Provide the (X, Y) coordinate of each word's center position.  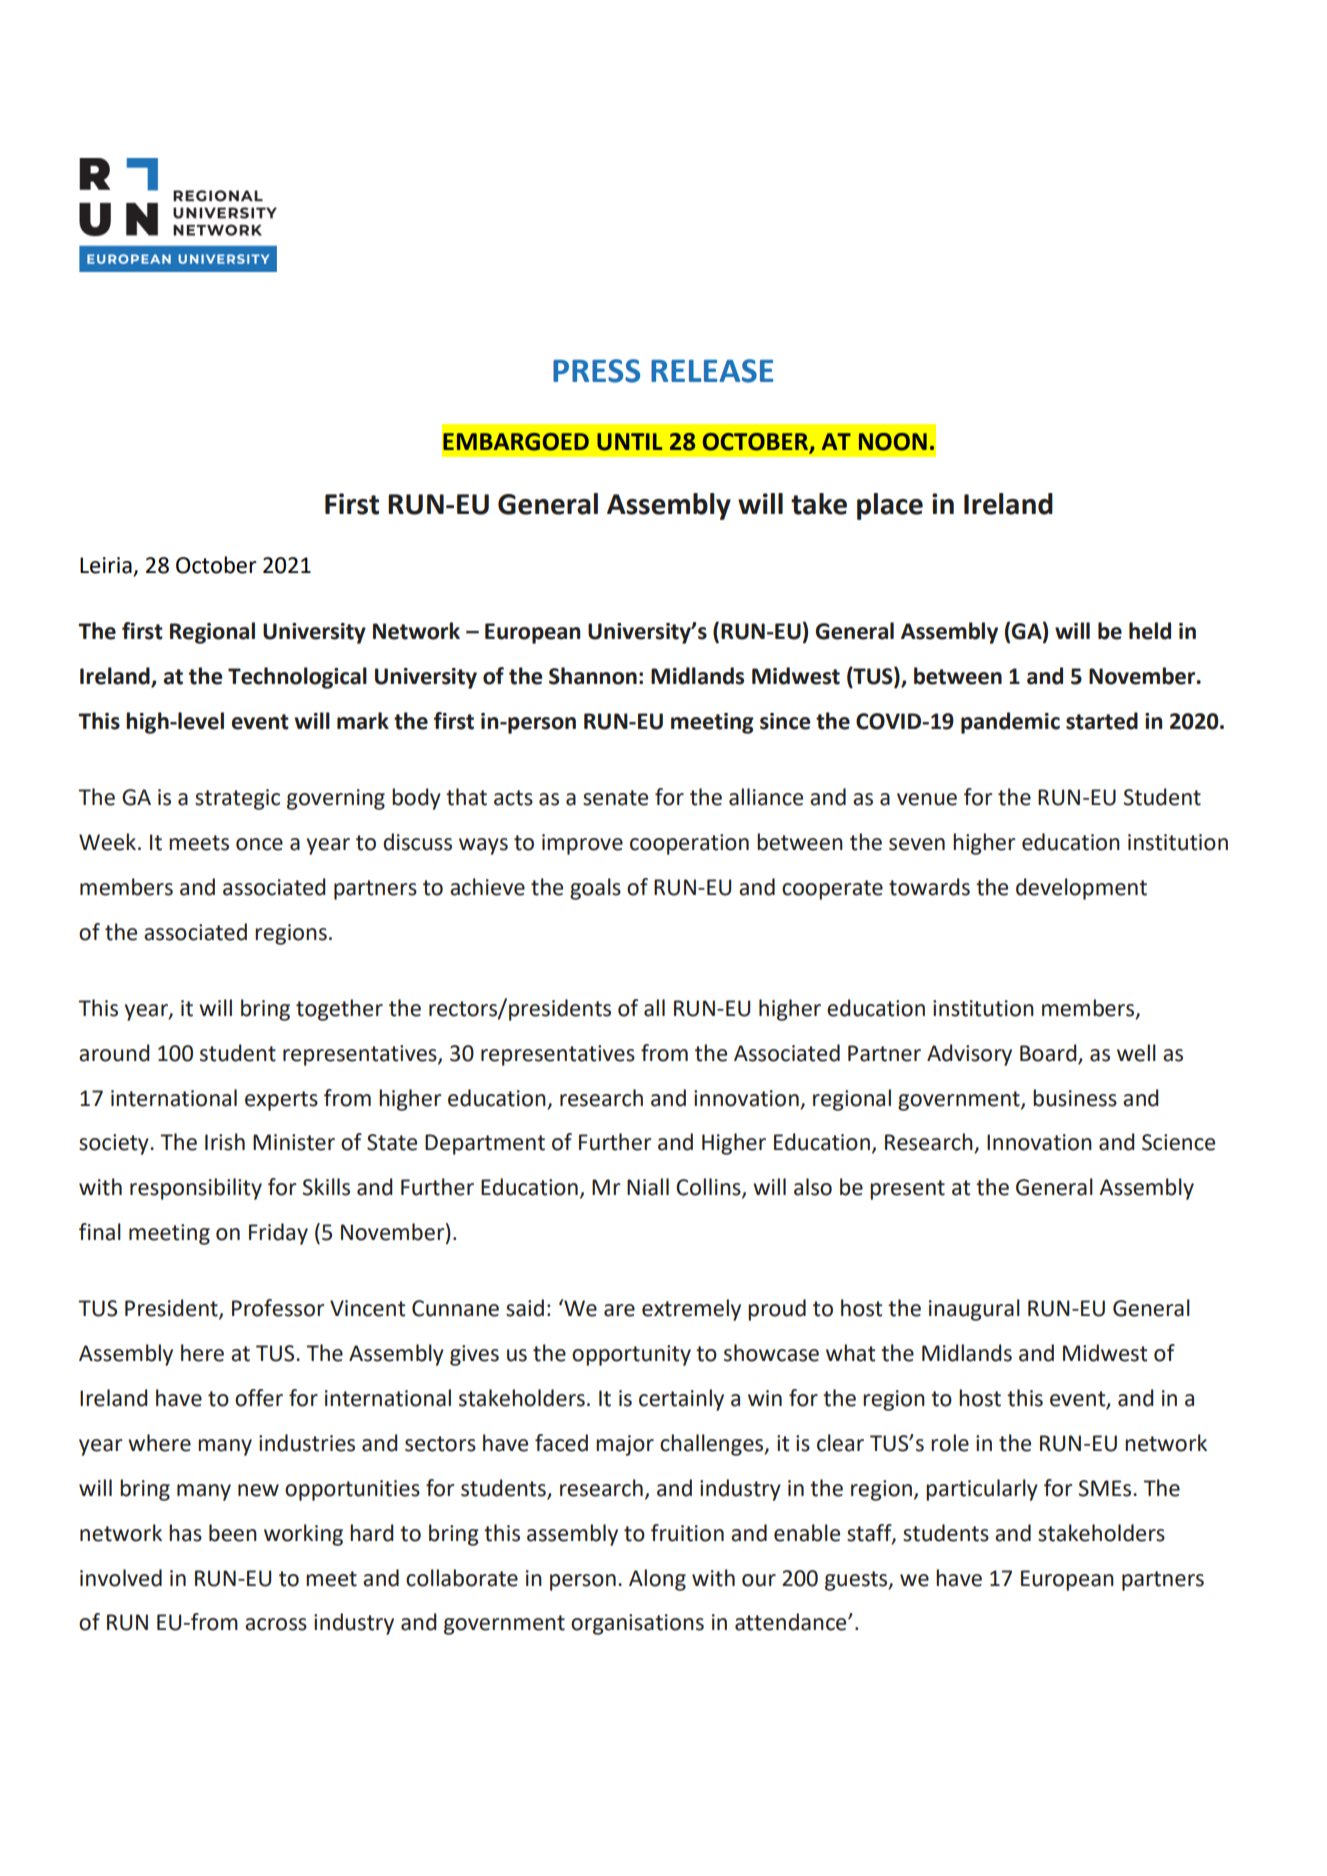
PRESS (596, 371)
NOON (893, 442)
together (339, 1010)
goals (595, 889)
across (276, 1624)
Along (657, 1580)
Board (1048, 1053)
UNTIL (630, 442)
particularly (982, 1490)
